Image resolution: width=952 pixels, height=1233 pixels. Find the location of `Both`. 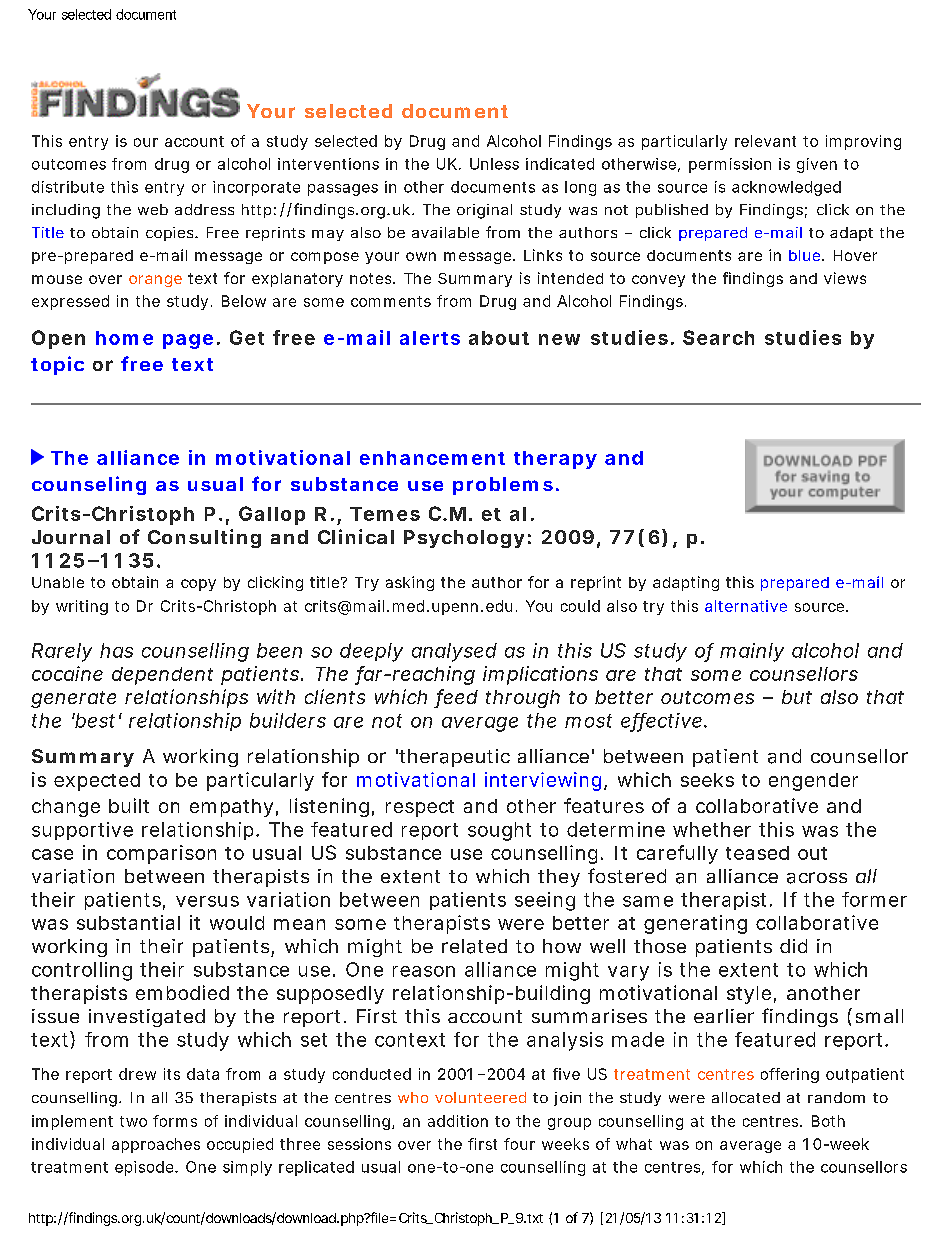

Both is located at coordinates (828, 1121).
